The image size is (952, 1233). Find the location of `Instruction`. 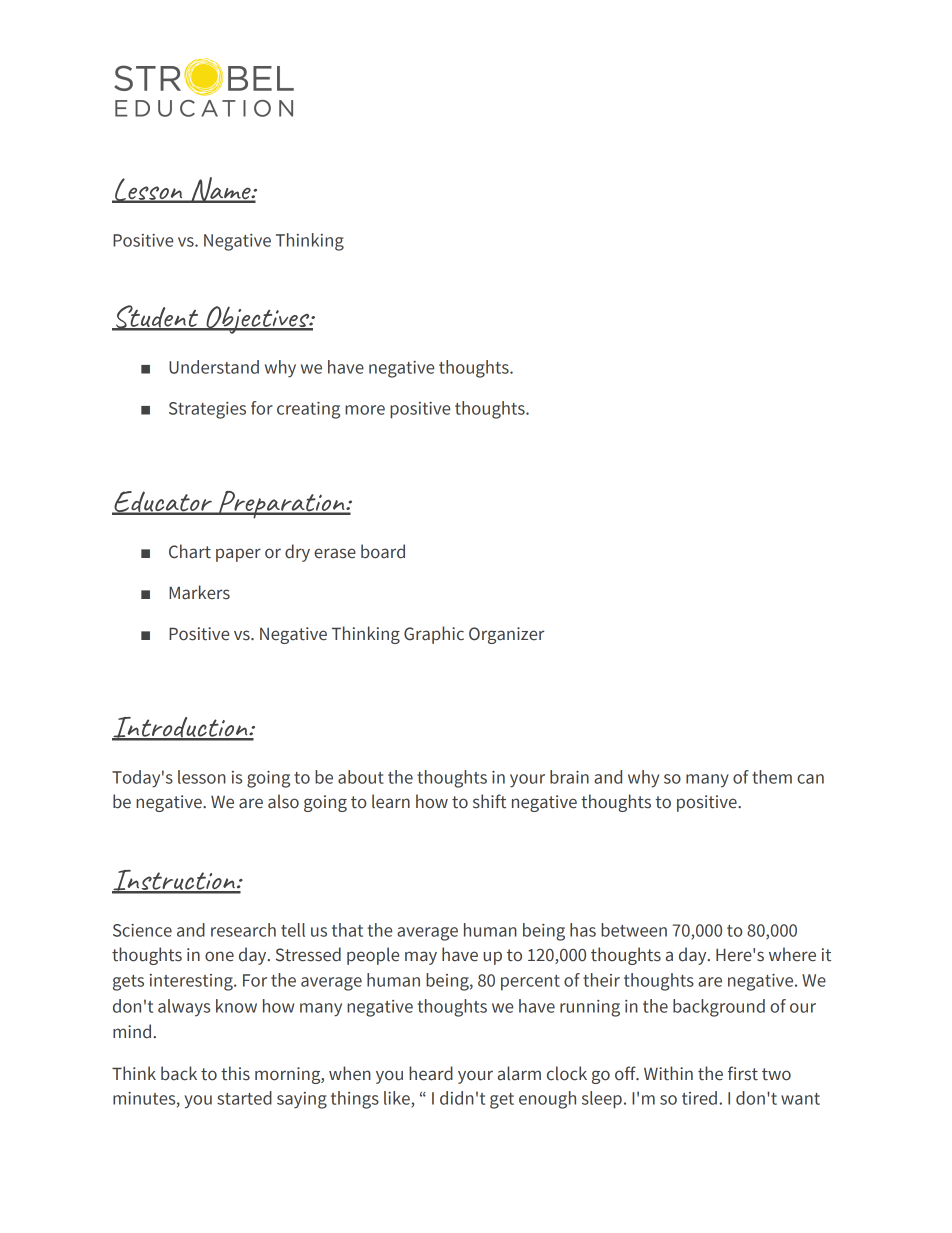

Instruction is located at coordinates (174, 881).
